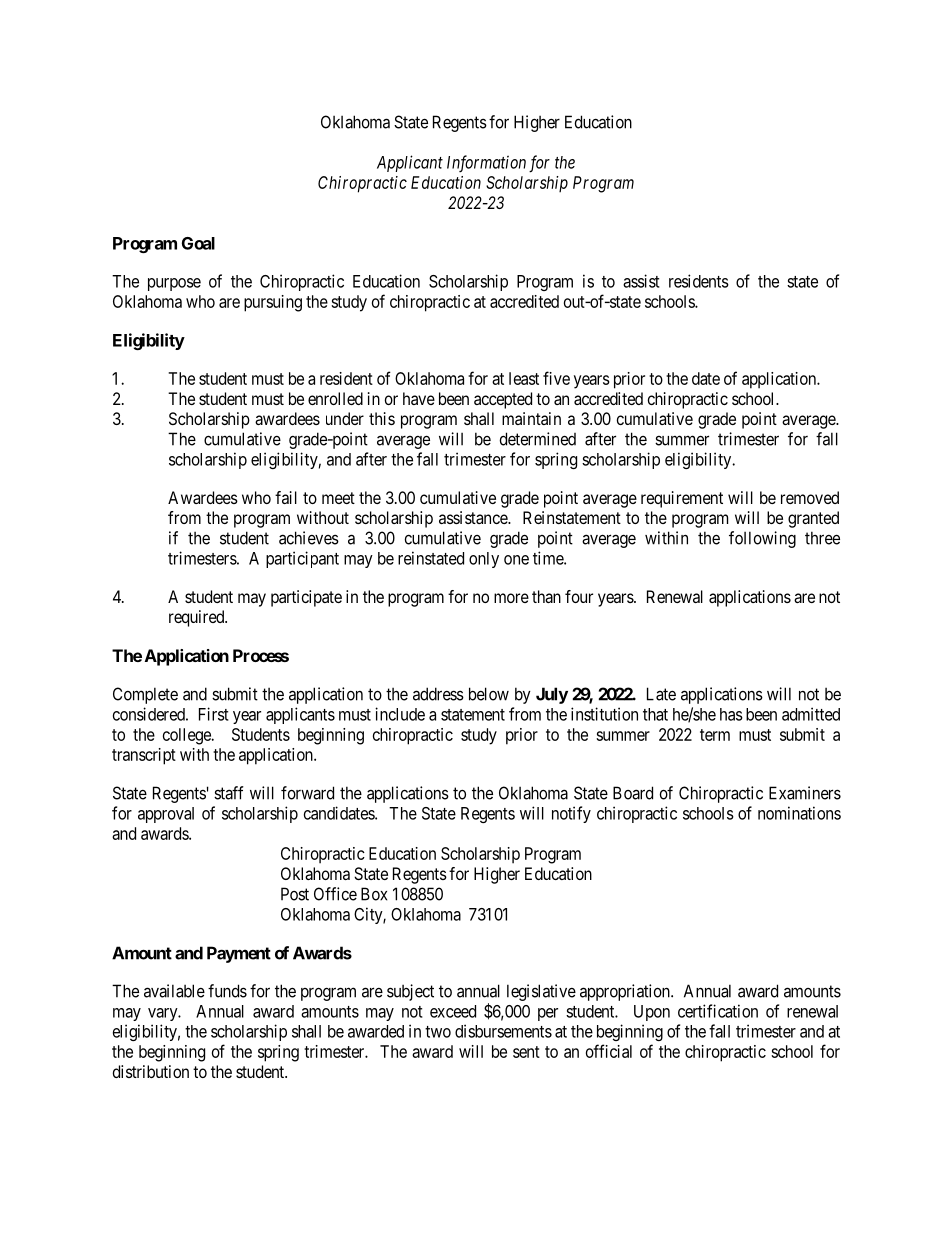 Image resolution: width=952 pixels, height=1233 pixels. Describe the element at coordinates (682, 499) in the screenshot. I see `requirement` at that location.
